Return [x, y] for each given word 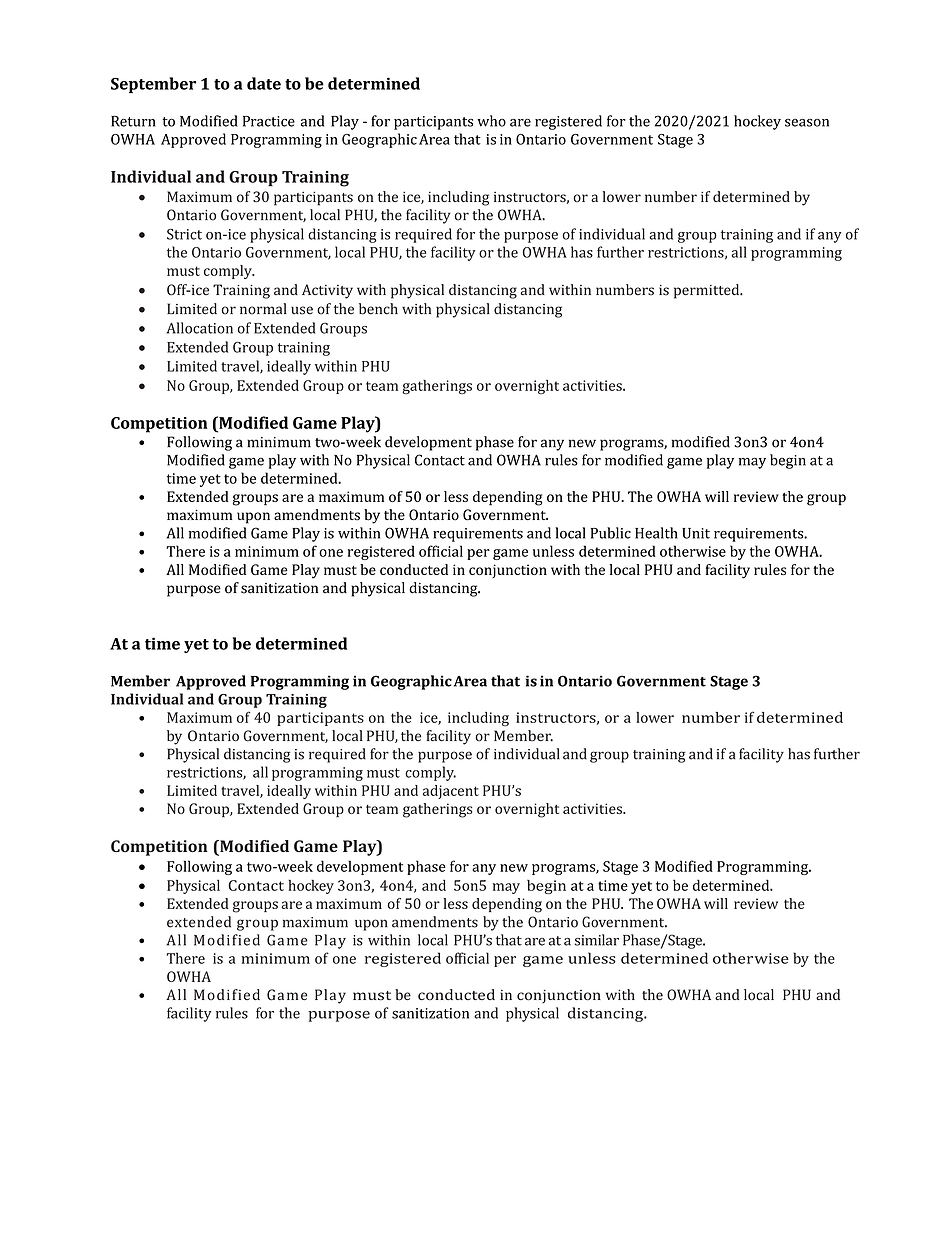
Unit [696, 533]
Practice [269, 121]
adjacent [451, 792]
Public [611, 533]
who [491, 121]
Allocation [200, 328]
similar [597, 940]
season [807, 123]
